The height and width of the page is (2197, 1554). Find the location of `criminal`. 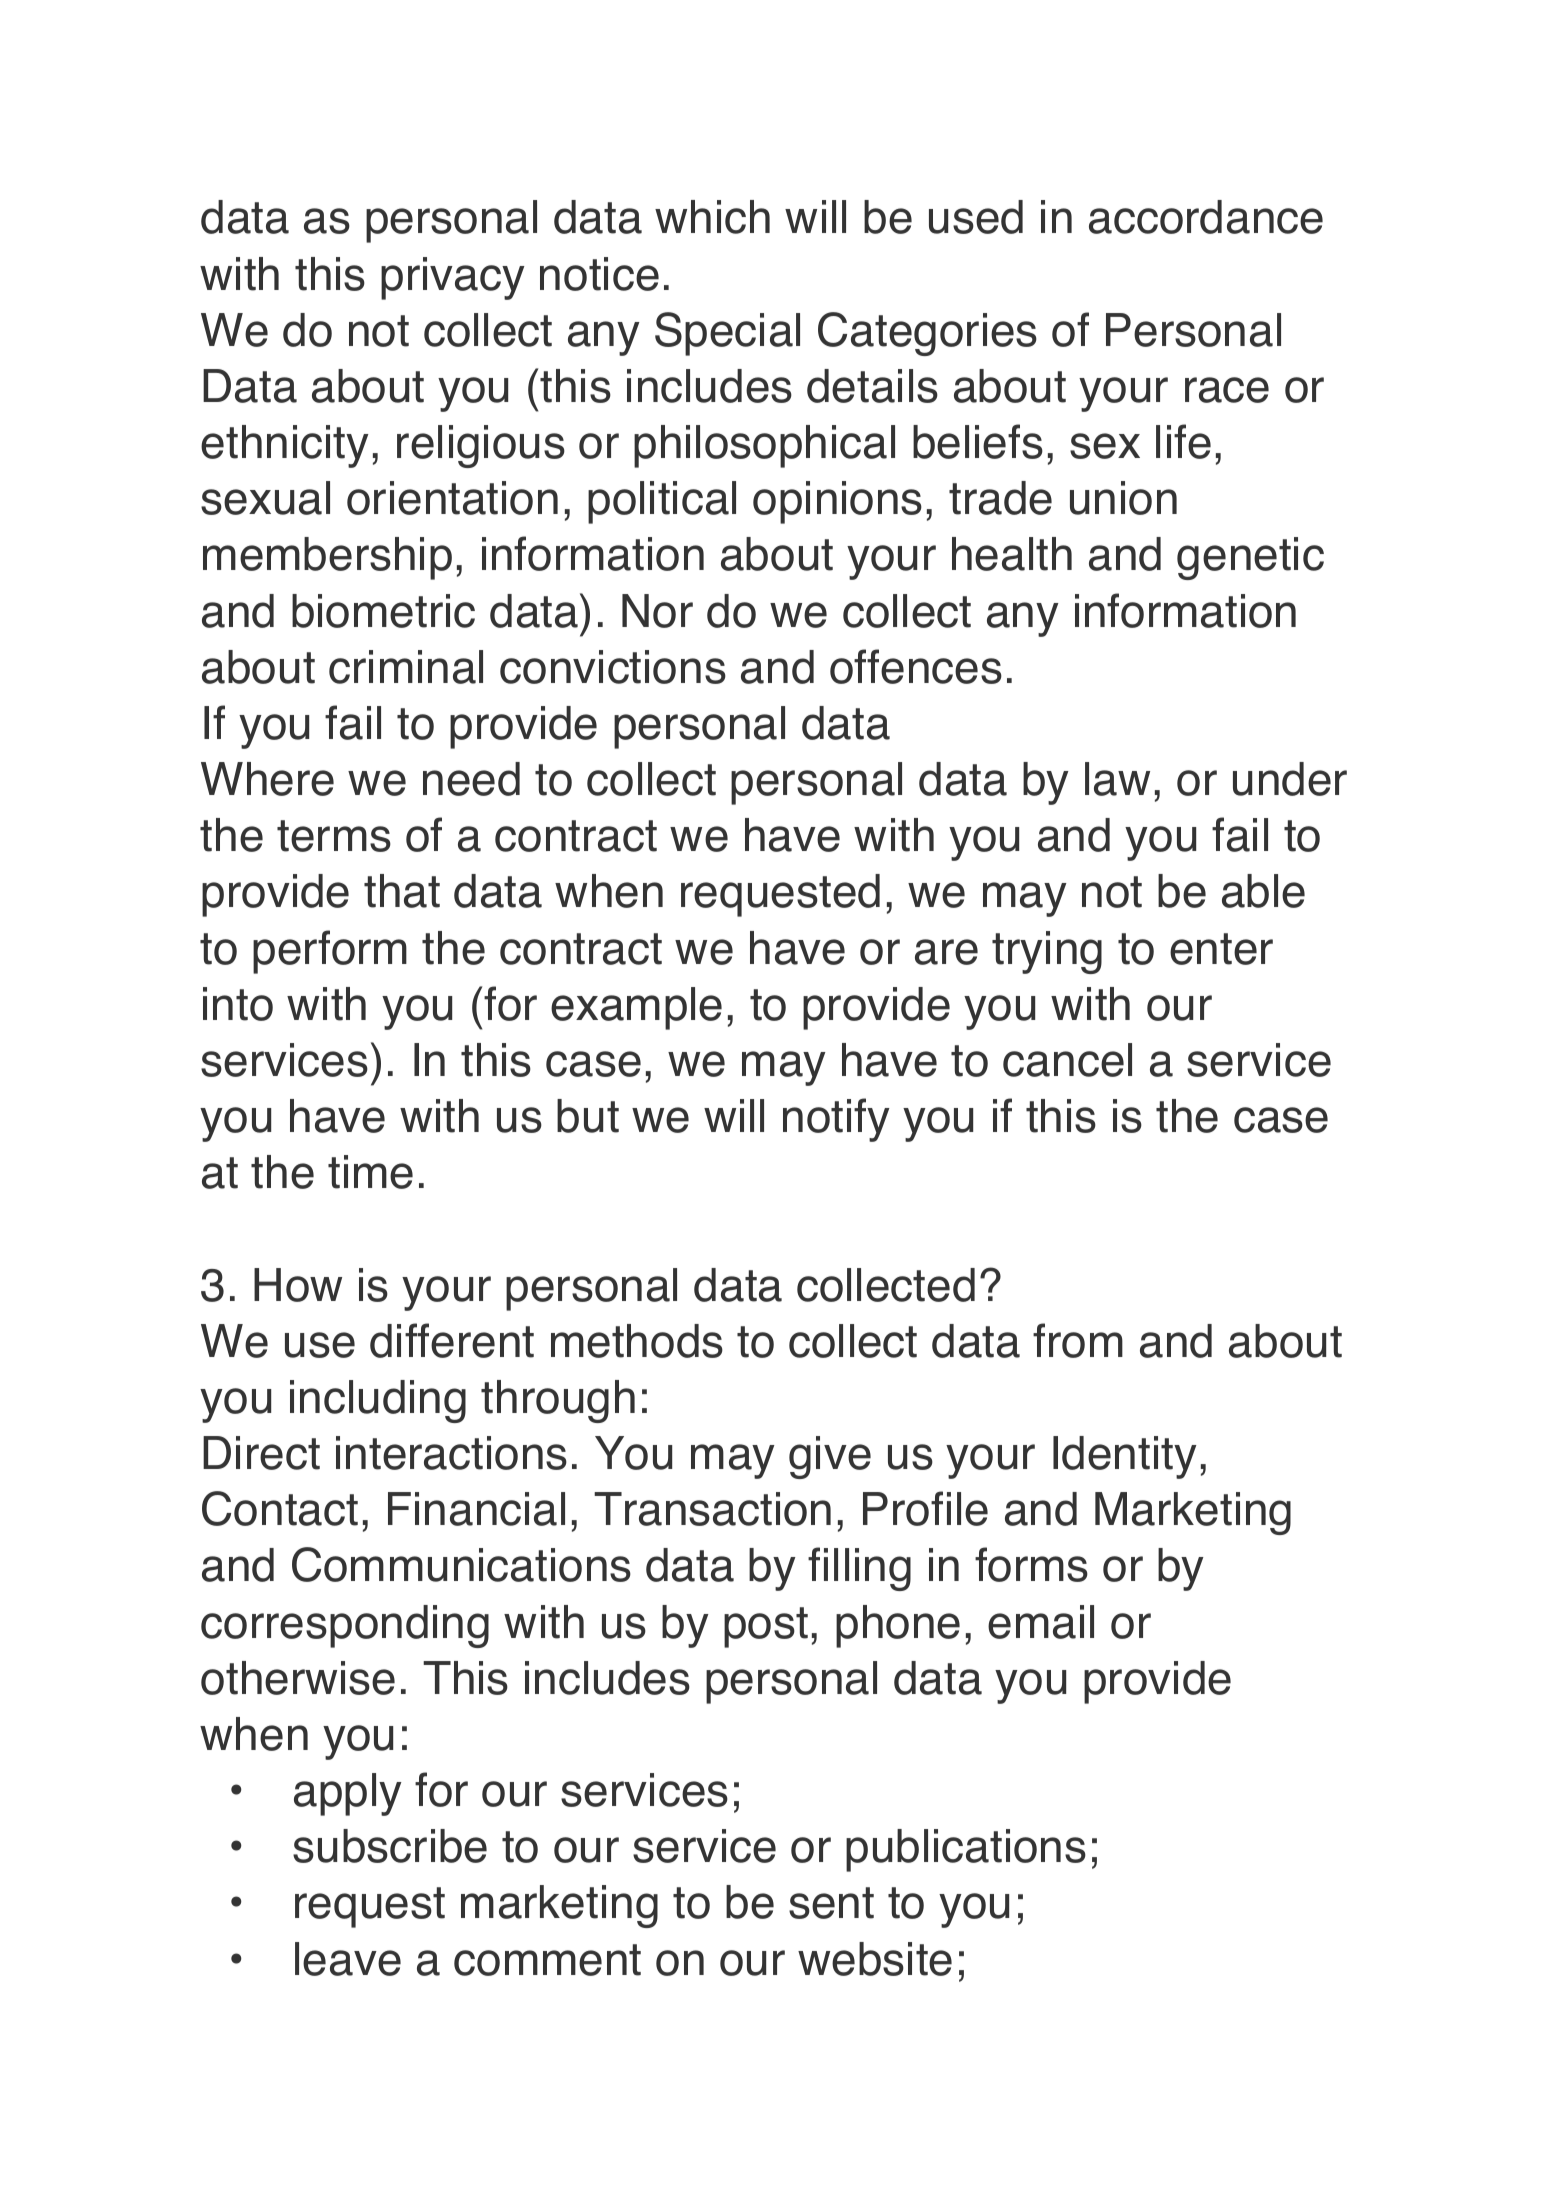

criminal is located at coordinates (406, 667).
